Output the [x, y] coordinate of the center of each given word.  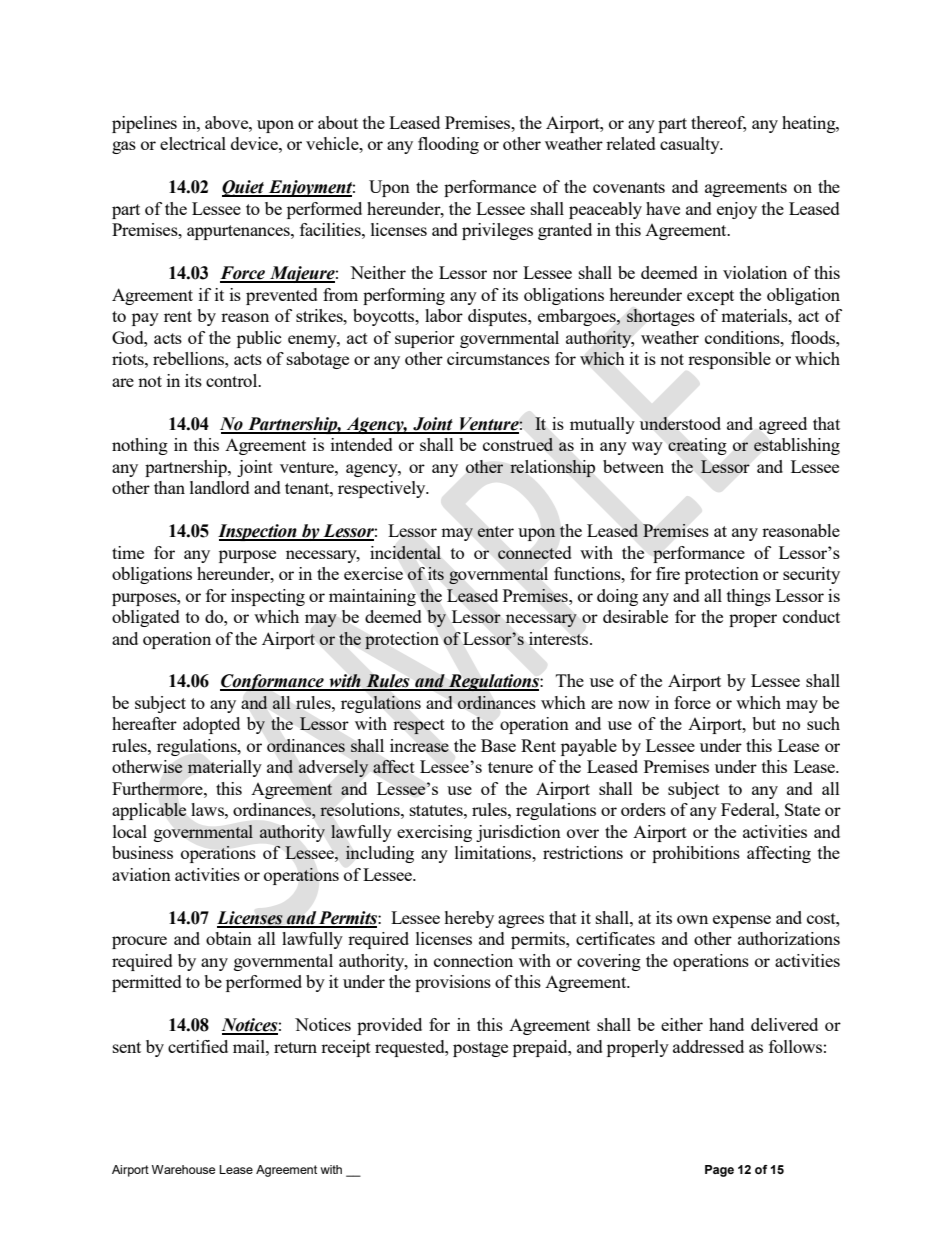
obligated [146, 618]
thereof [718, 124]
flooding [448, 145]
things [749, 597]
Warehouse [183, 1169]
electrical [193, 143]
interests [560, 638]
